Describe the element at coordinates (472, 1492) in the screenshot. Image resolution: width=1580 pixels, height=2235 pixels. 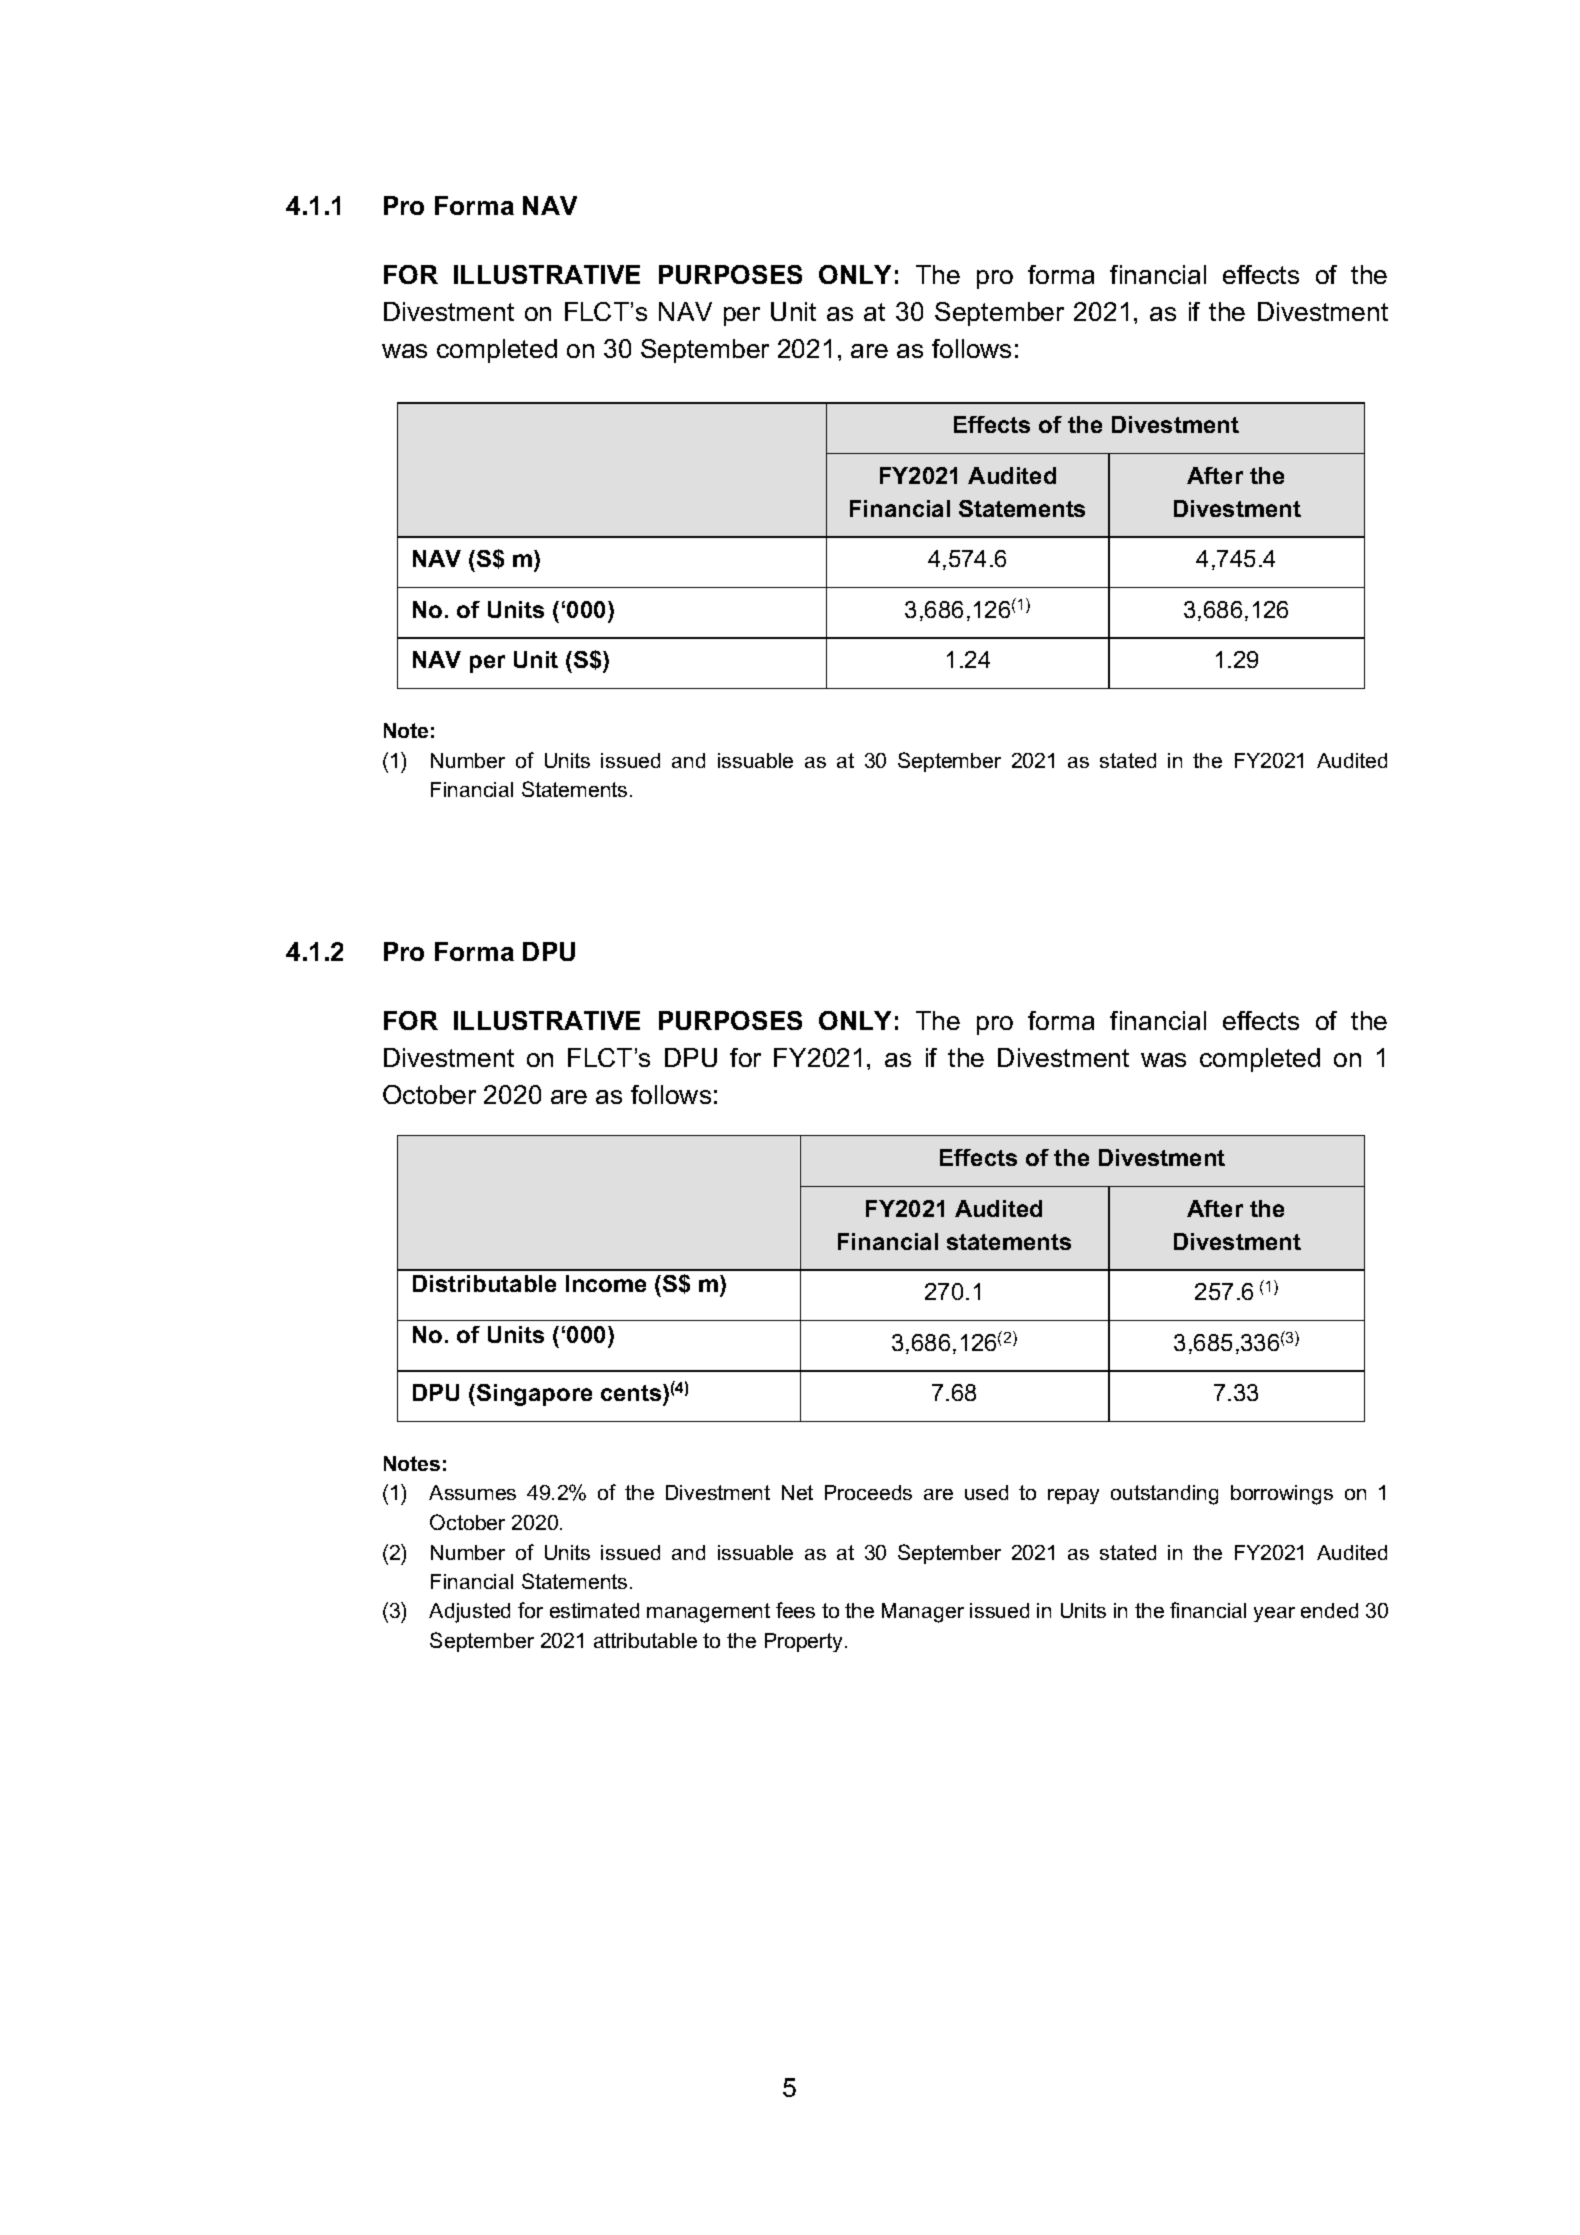
I see `Assumes` at that location.
